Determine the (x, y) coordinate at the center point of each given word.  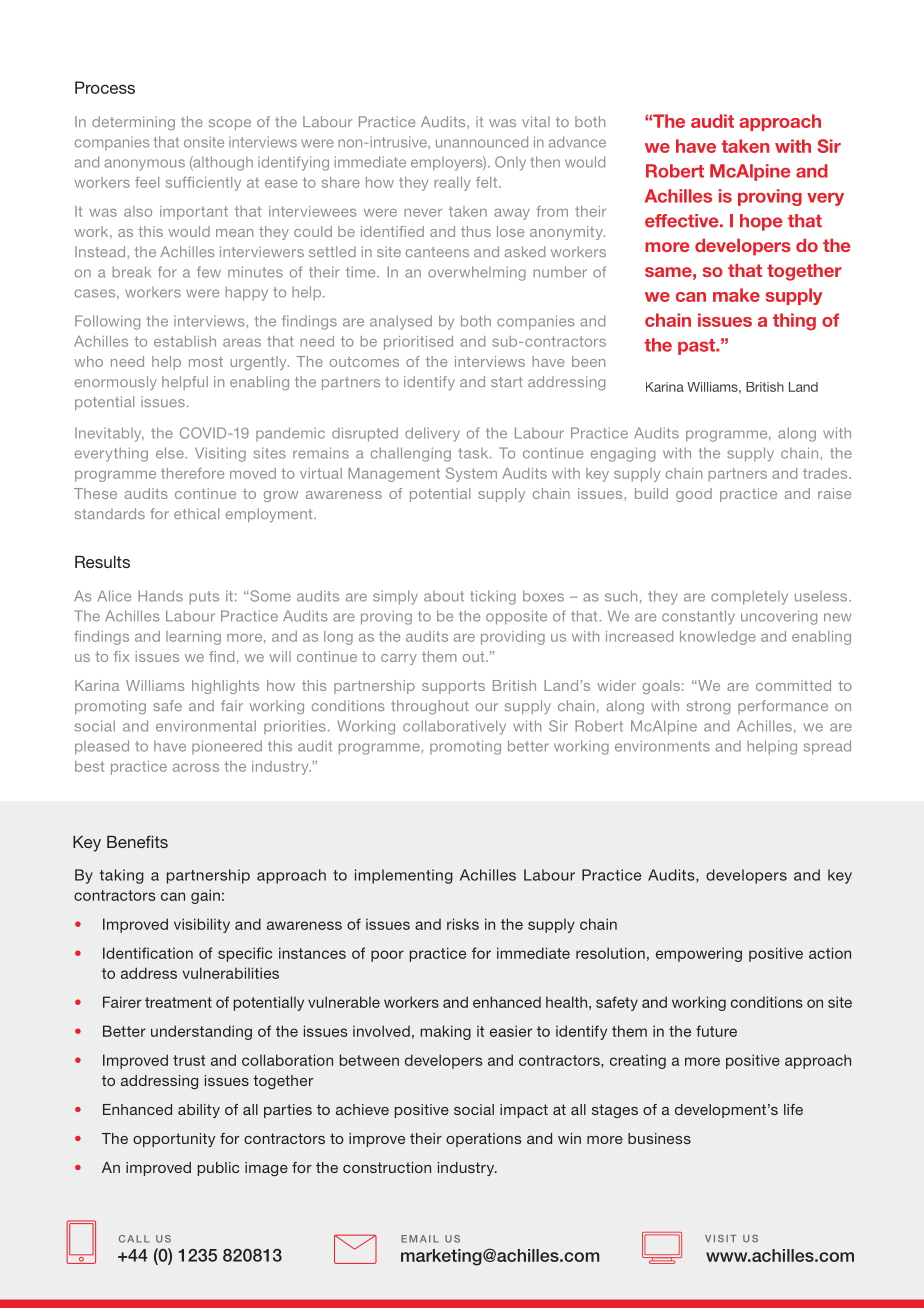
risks (463, 924)
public (218, 1169)
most (206, 362)
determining (133, 123)
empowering (699, 954)
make (736, 295)
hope (761, 222)
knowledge (718, 638)
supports (453, 687)
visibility (202, 925)
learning (193, 638)
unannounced (482, 142)
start (507, 382)
